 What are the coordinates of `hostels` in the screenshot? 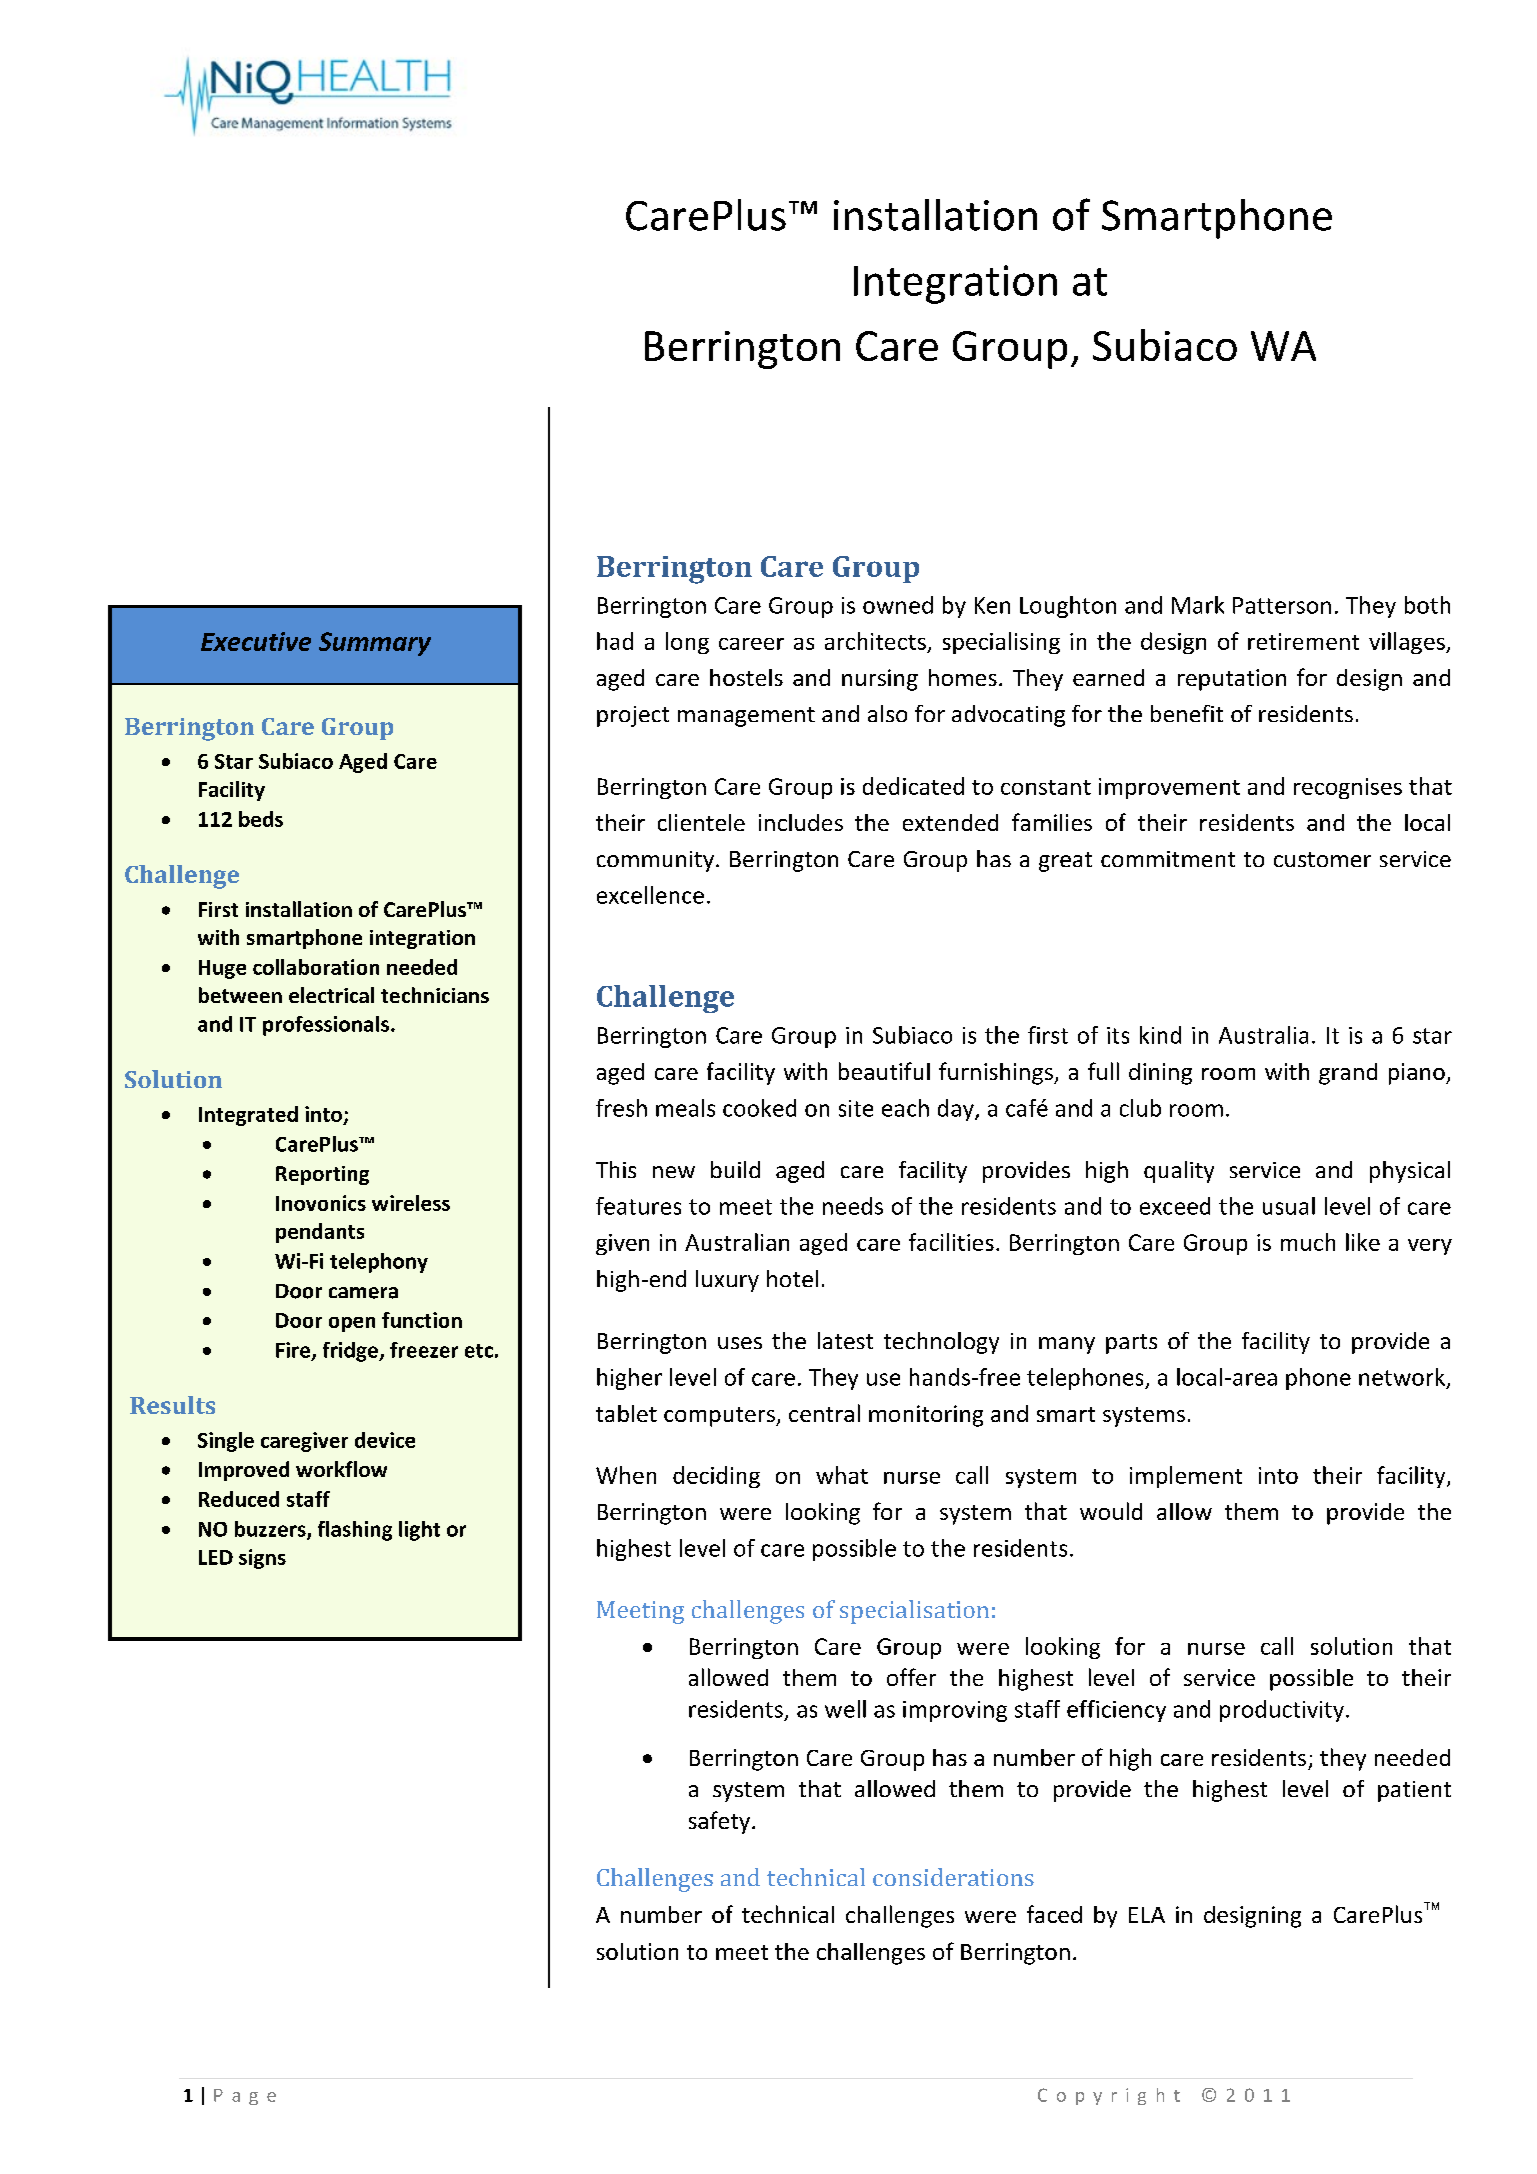 It's located at (746, 677).
